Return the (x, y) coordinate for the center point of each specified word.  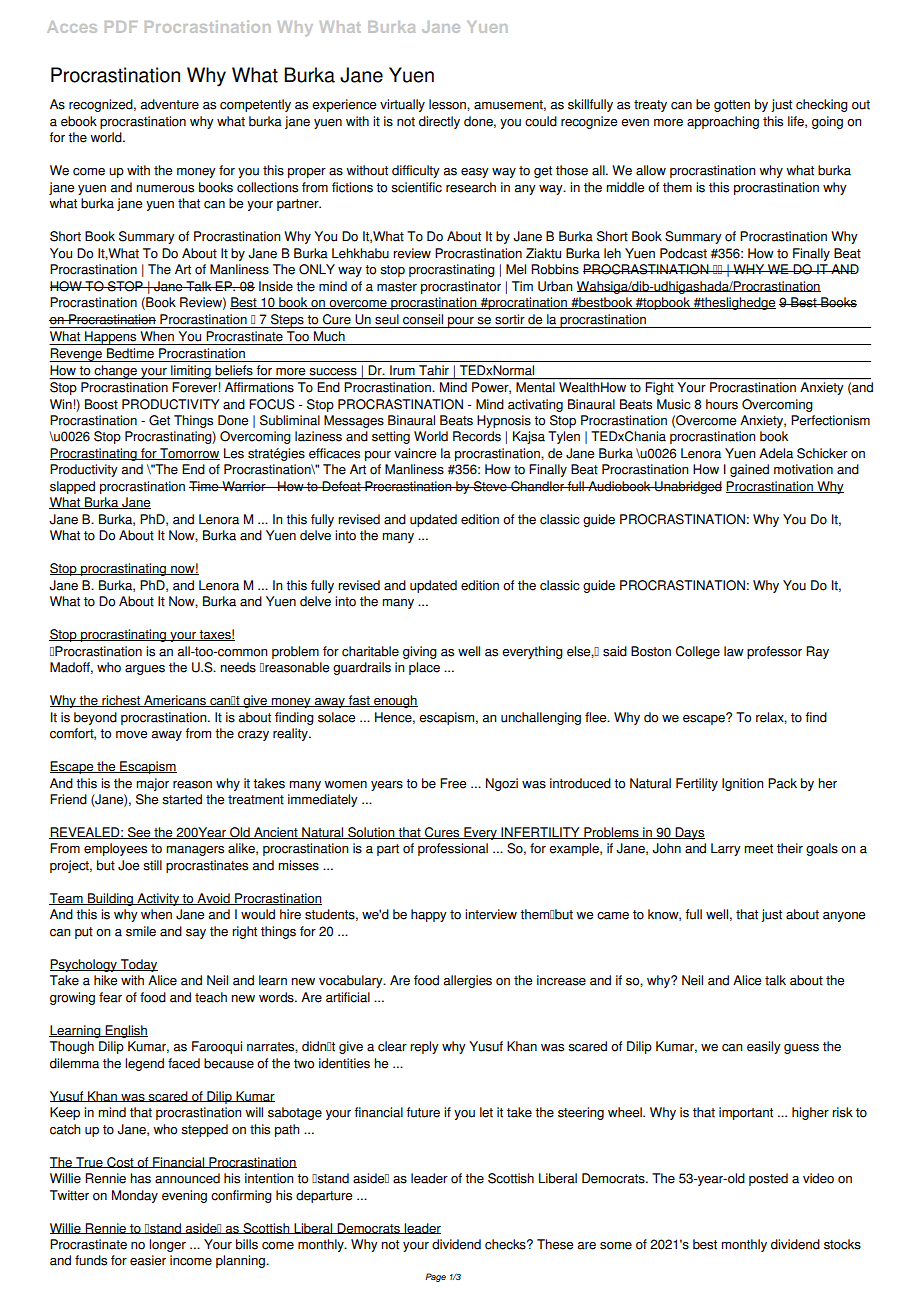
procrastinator (461, 287)
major (152, 784)
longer (167, 1245)
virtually (402, 105)
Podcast (683, 253)
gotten (732, 106)
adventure (170, 104)
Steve (490, 486)
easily (764, 1047)
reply (424, 1047)
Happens (111, 338)
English (125, 1031)
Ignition (742, 784)
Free (453, 783)
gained (749, 470)
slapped (72, 487)
